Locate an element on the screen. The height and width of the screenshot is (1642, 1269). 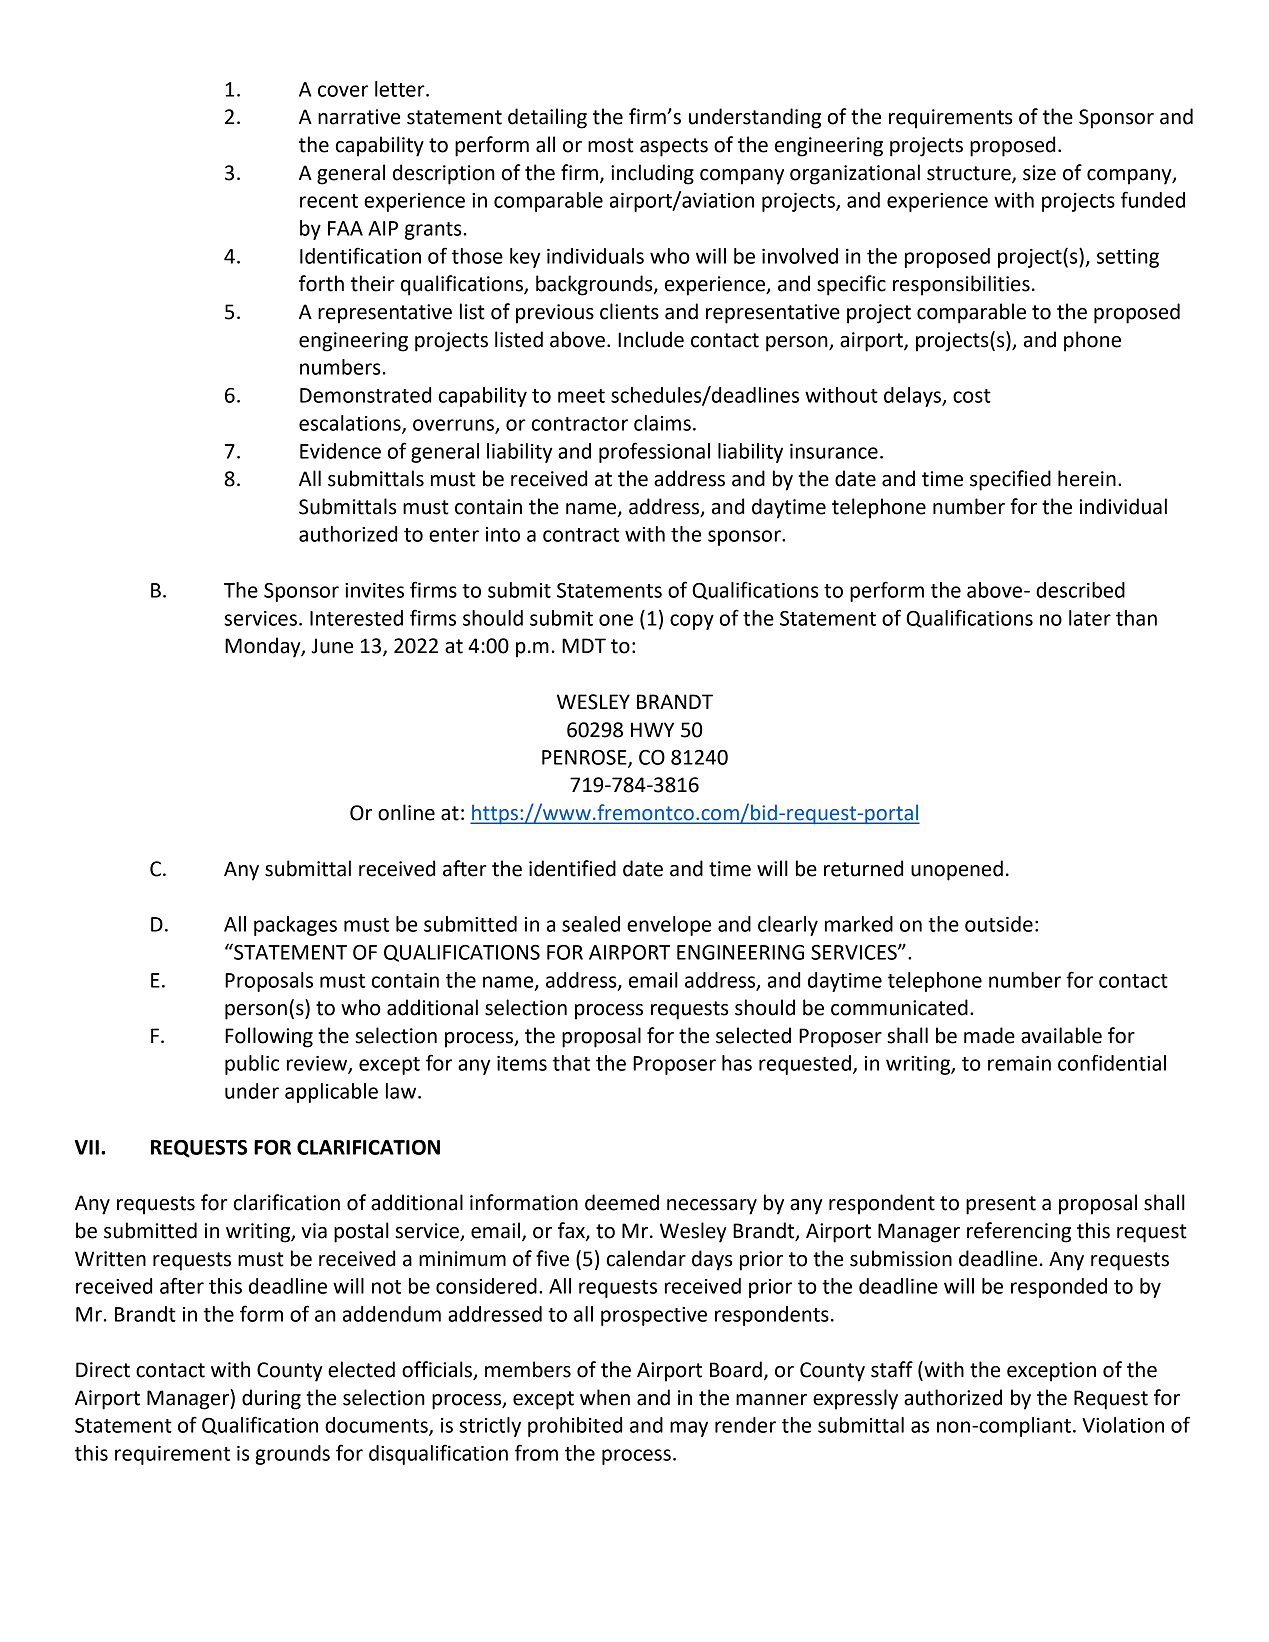
most is located at coordinates (611, 145).
